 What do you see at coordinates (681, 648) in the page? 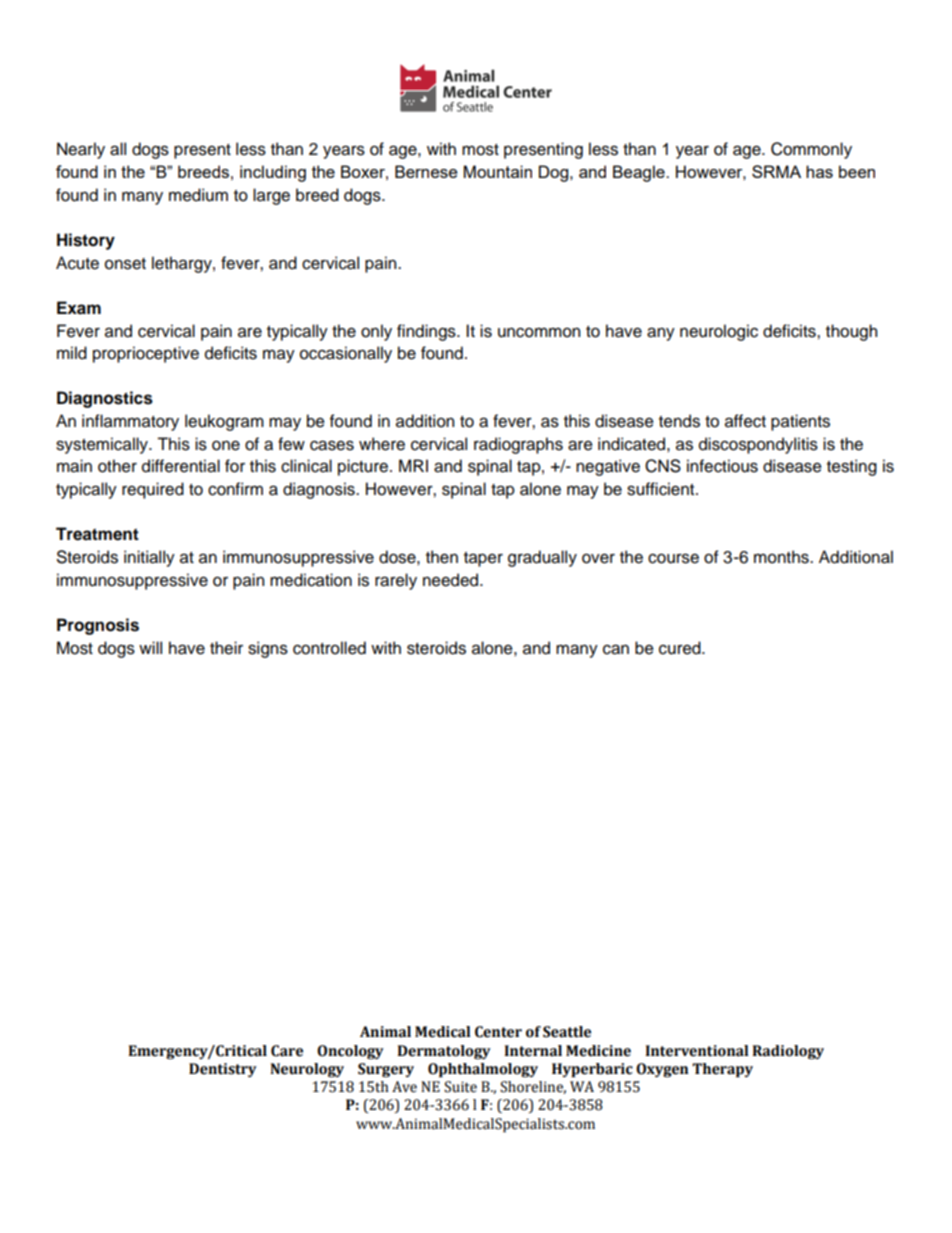
I see `cured` at bounding box center [681, 648].
